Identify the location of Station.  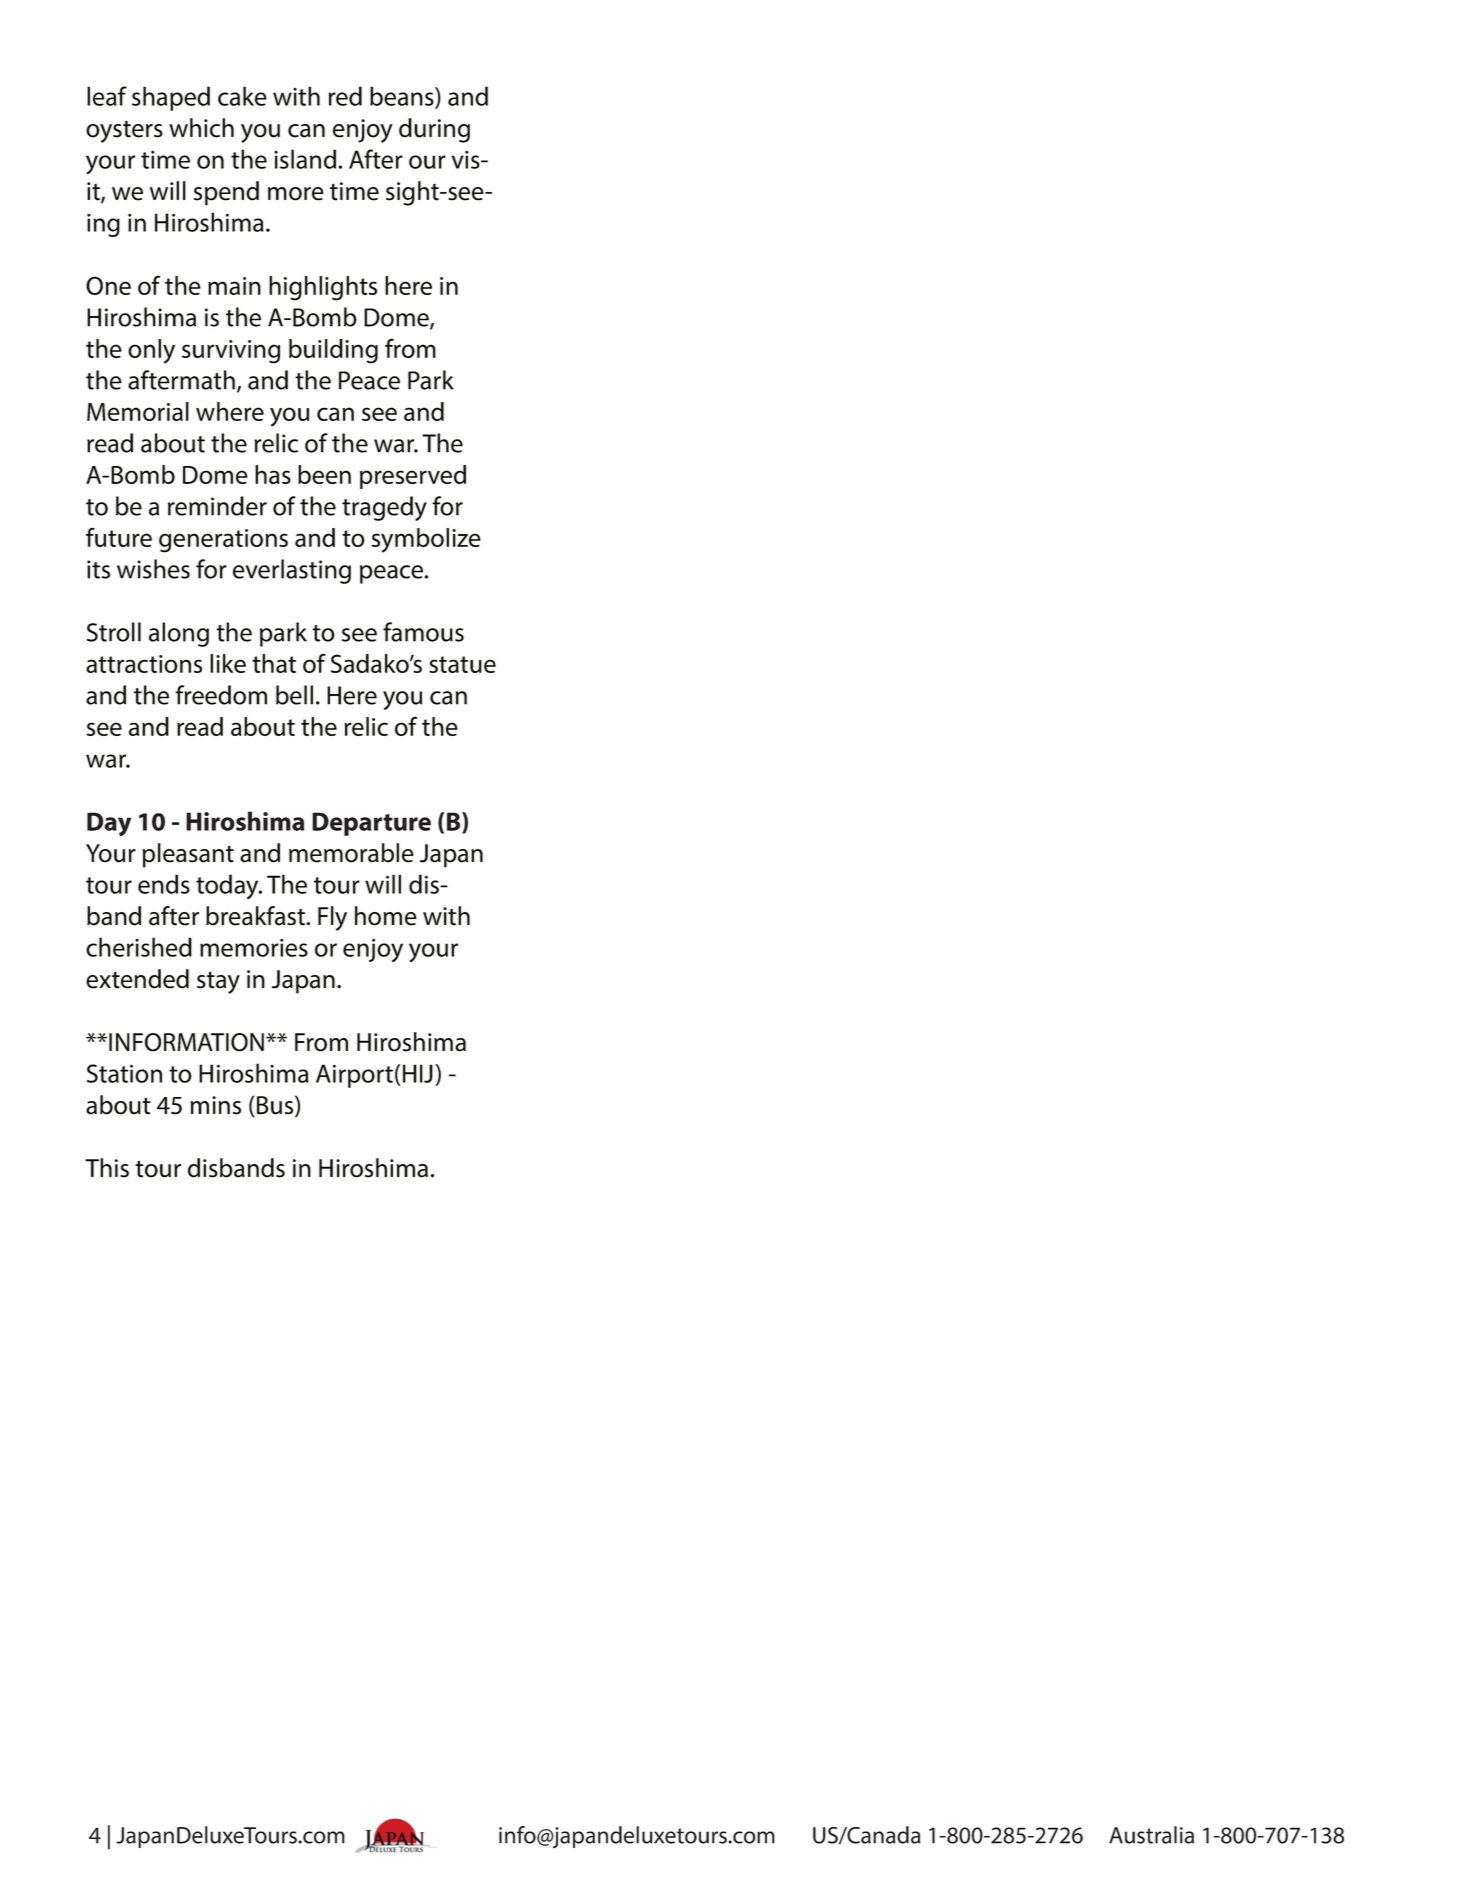
(124, 1073).
